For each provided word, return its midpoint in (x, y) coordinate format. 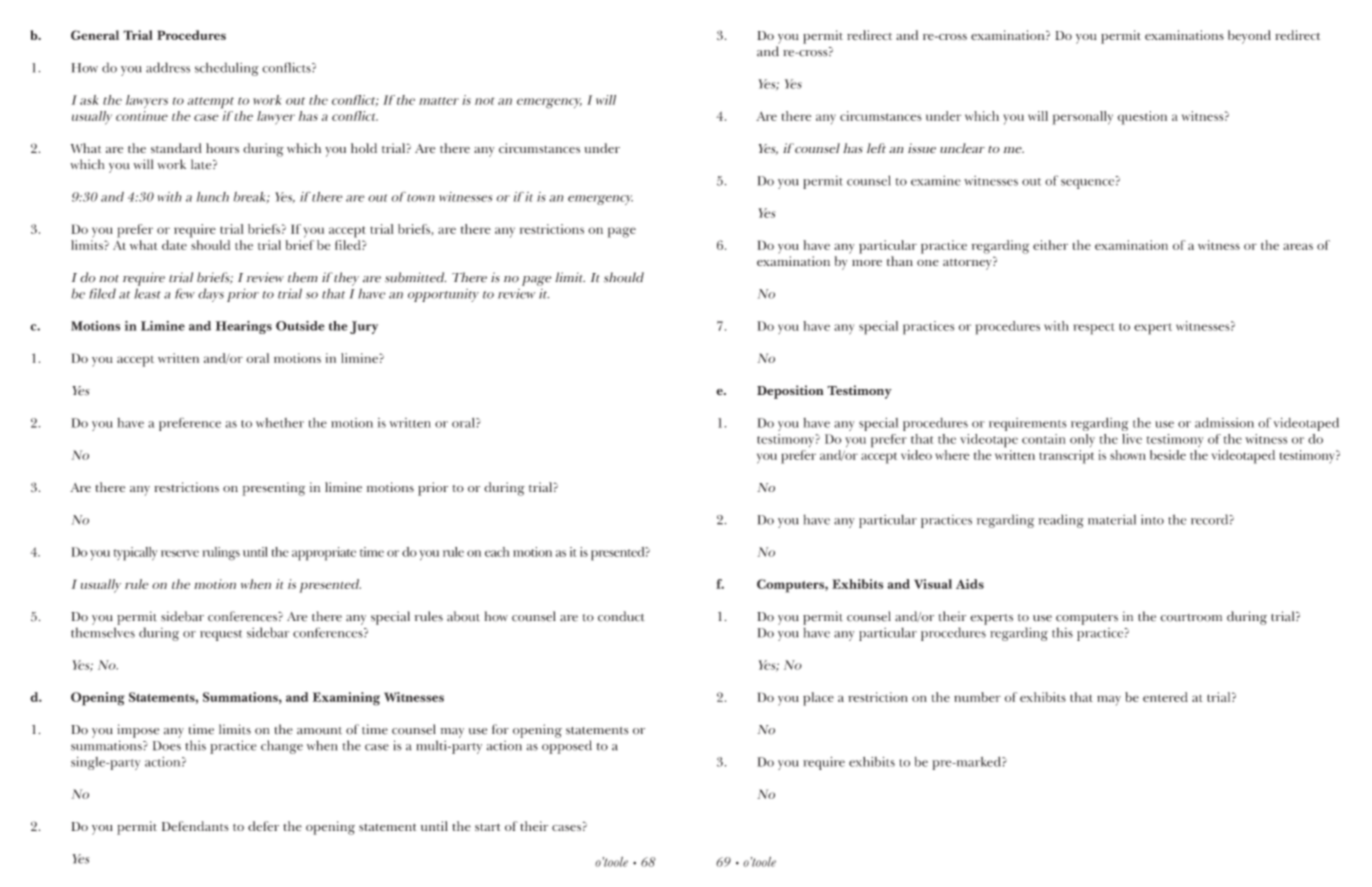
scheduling (227, 69)
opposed (567, 747)
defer (263, 826)
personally (1082, 118)
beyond (1249, 37)
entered (1165, 697)
